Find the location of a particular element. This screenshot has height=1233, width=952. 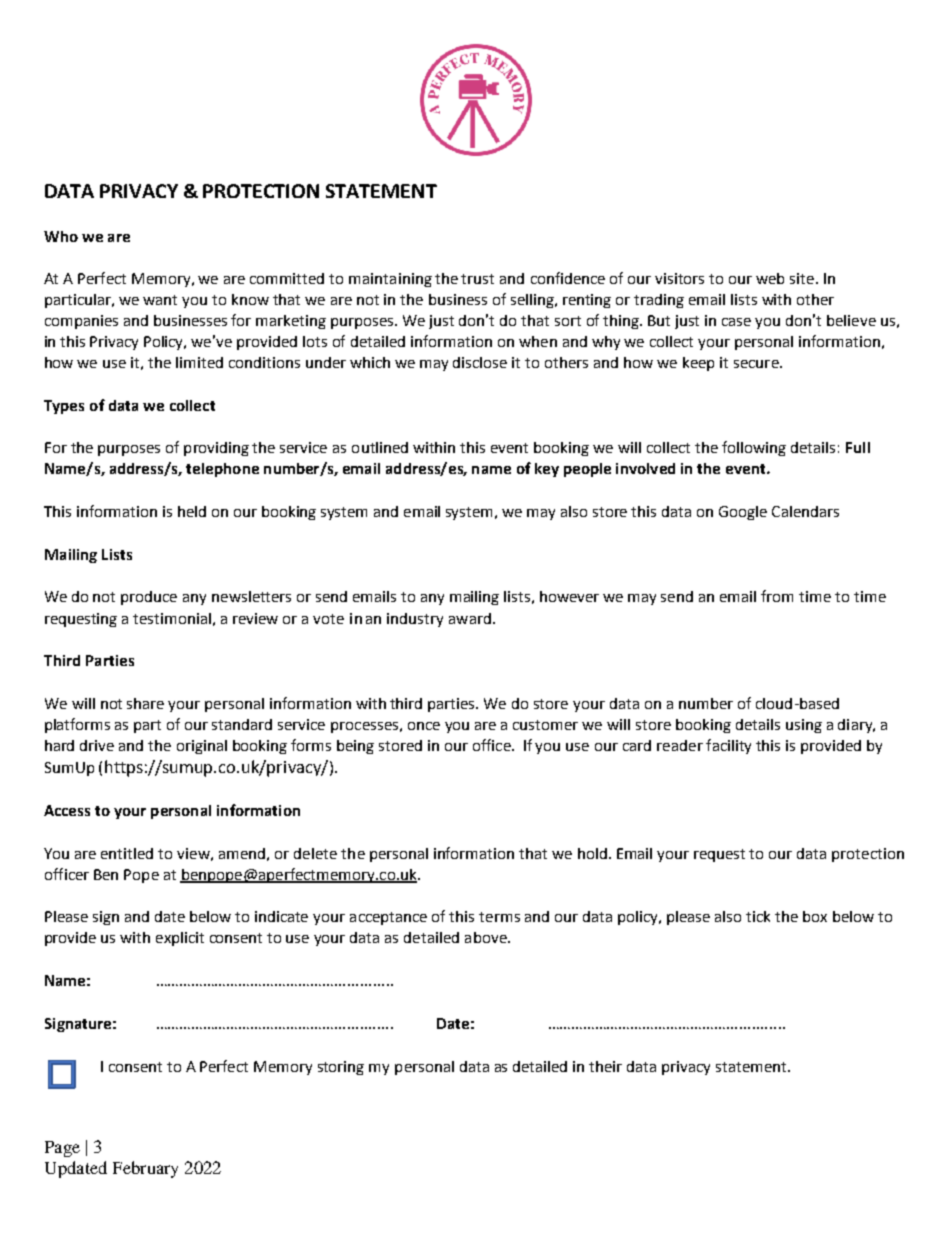

from is located at coordinates (777, 596).
